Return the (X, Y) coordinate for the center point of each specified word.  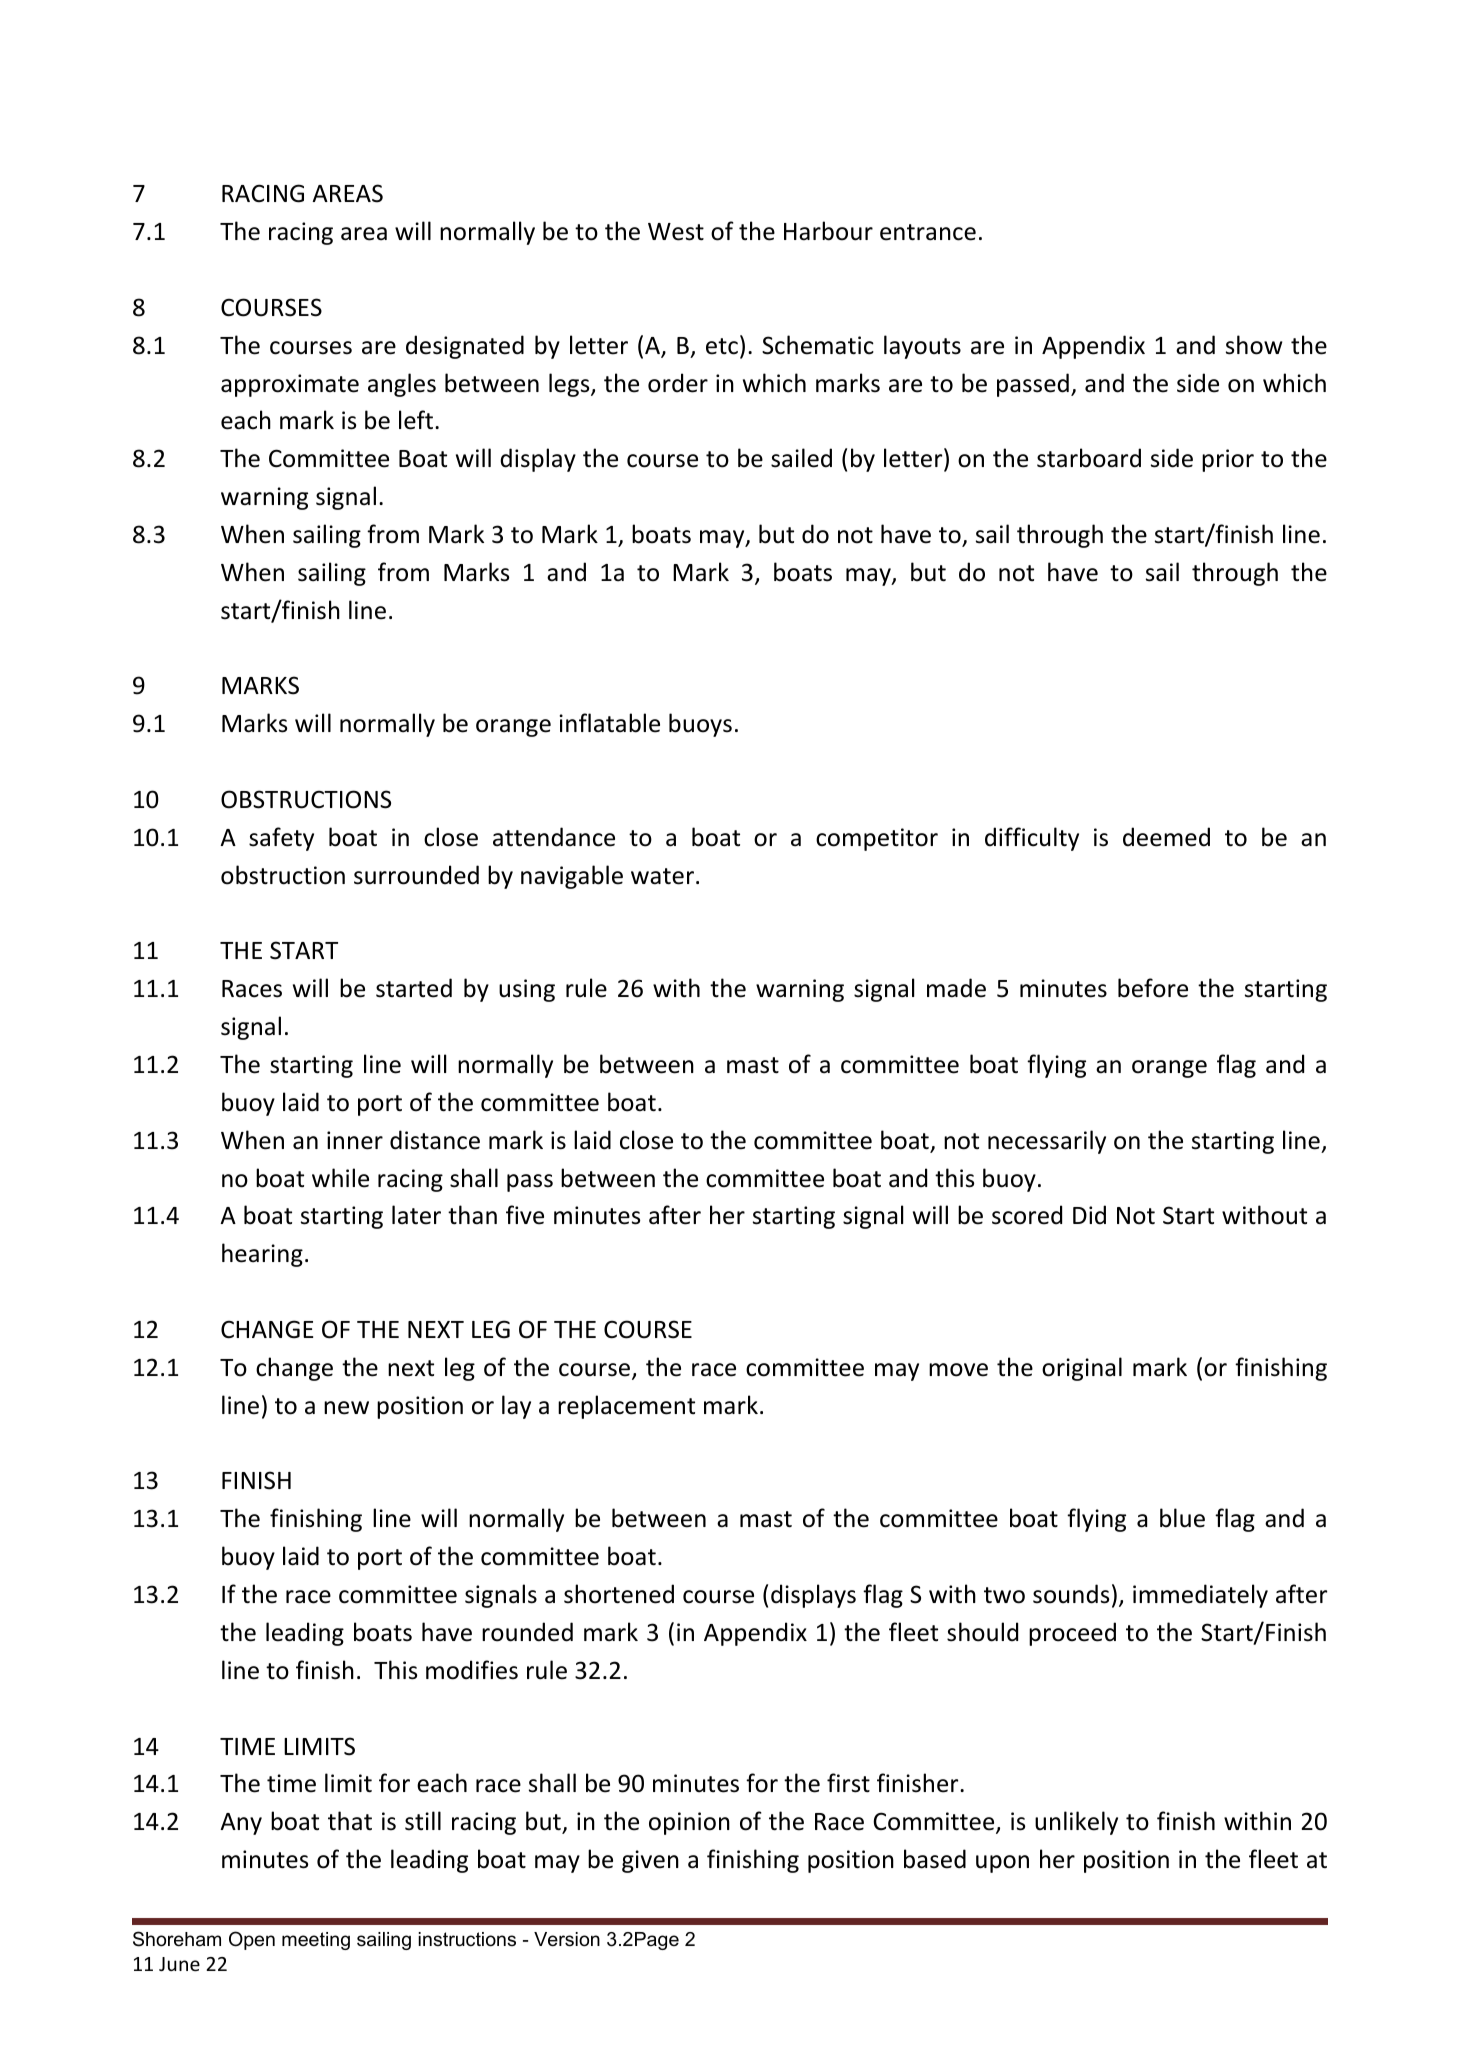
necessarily (1047, 1142)
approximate (290, 385)
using (527, 990)
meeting (316, 1941)
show (1254, 345)
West (676, 232)
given (650, 1861)
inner (355, 1140)
